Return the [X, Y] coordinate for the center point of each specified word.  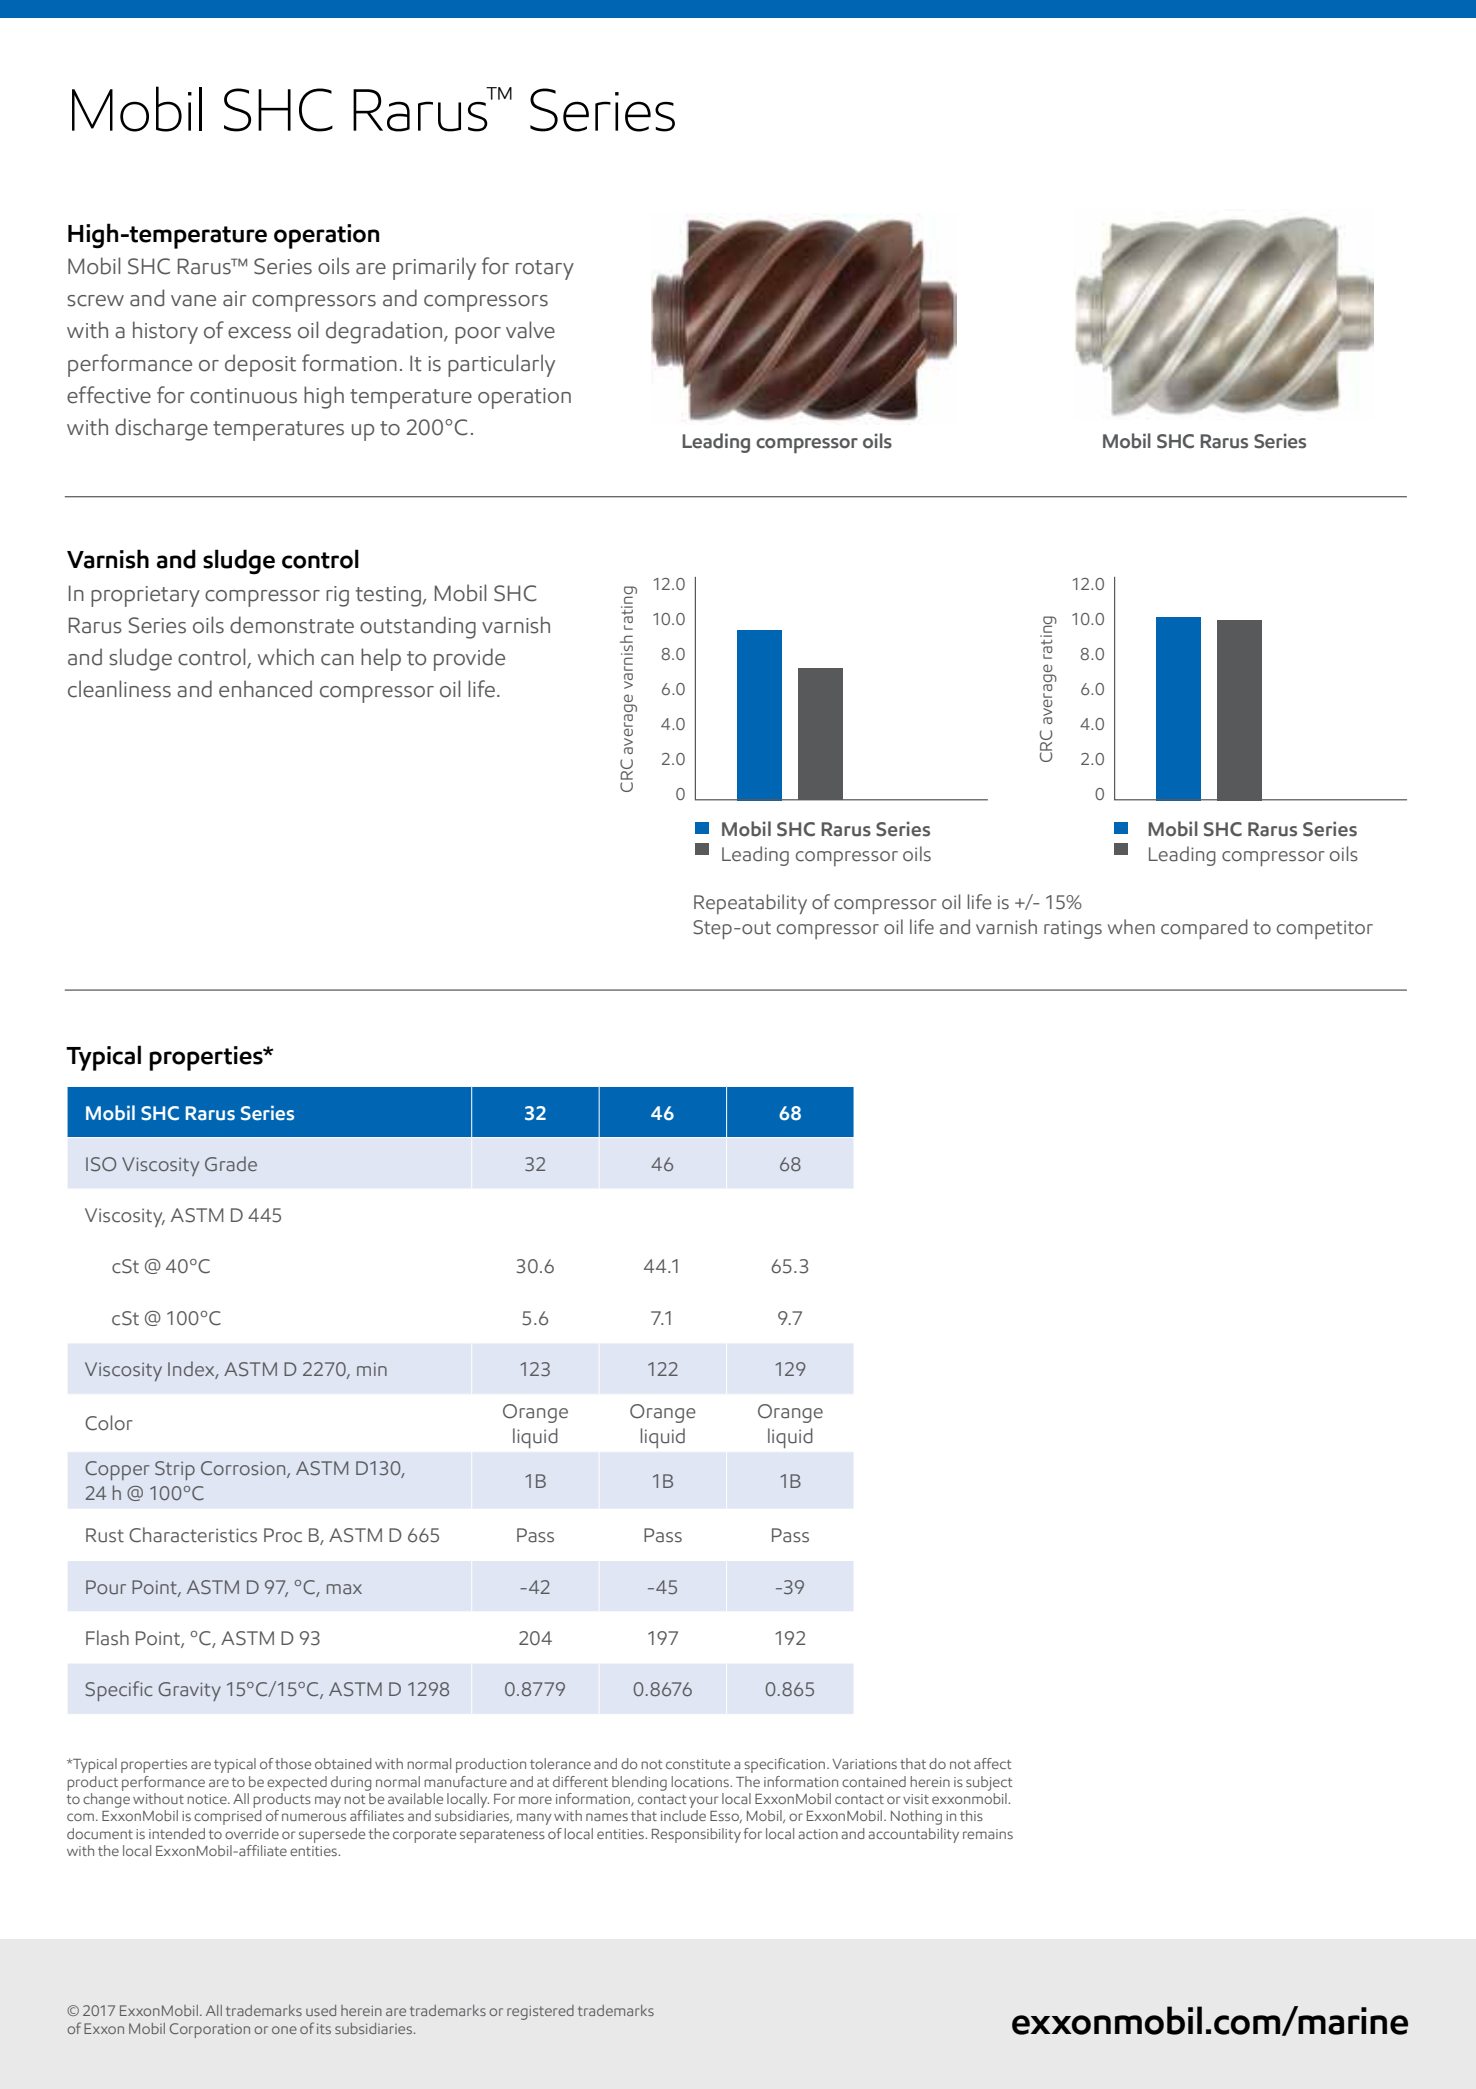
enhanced [265, 689]
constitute [698, 1764]
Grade [231, 1163]
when [1131, 927]
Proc [283, 1535]
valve [530, 330]
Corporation [210, 2030]
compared [1204, 929]
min [372, 1369]
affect [992, 1763]
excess [259, 333]
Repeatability [750, 904]
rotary [545, 270]
